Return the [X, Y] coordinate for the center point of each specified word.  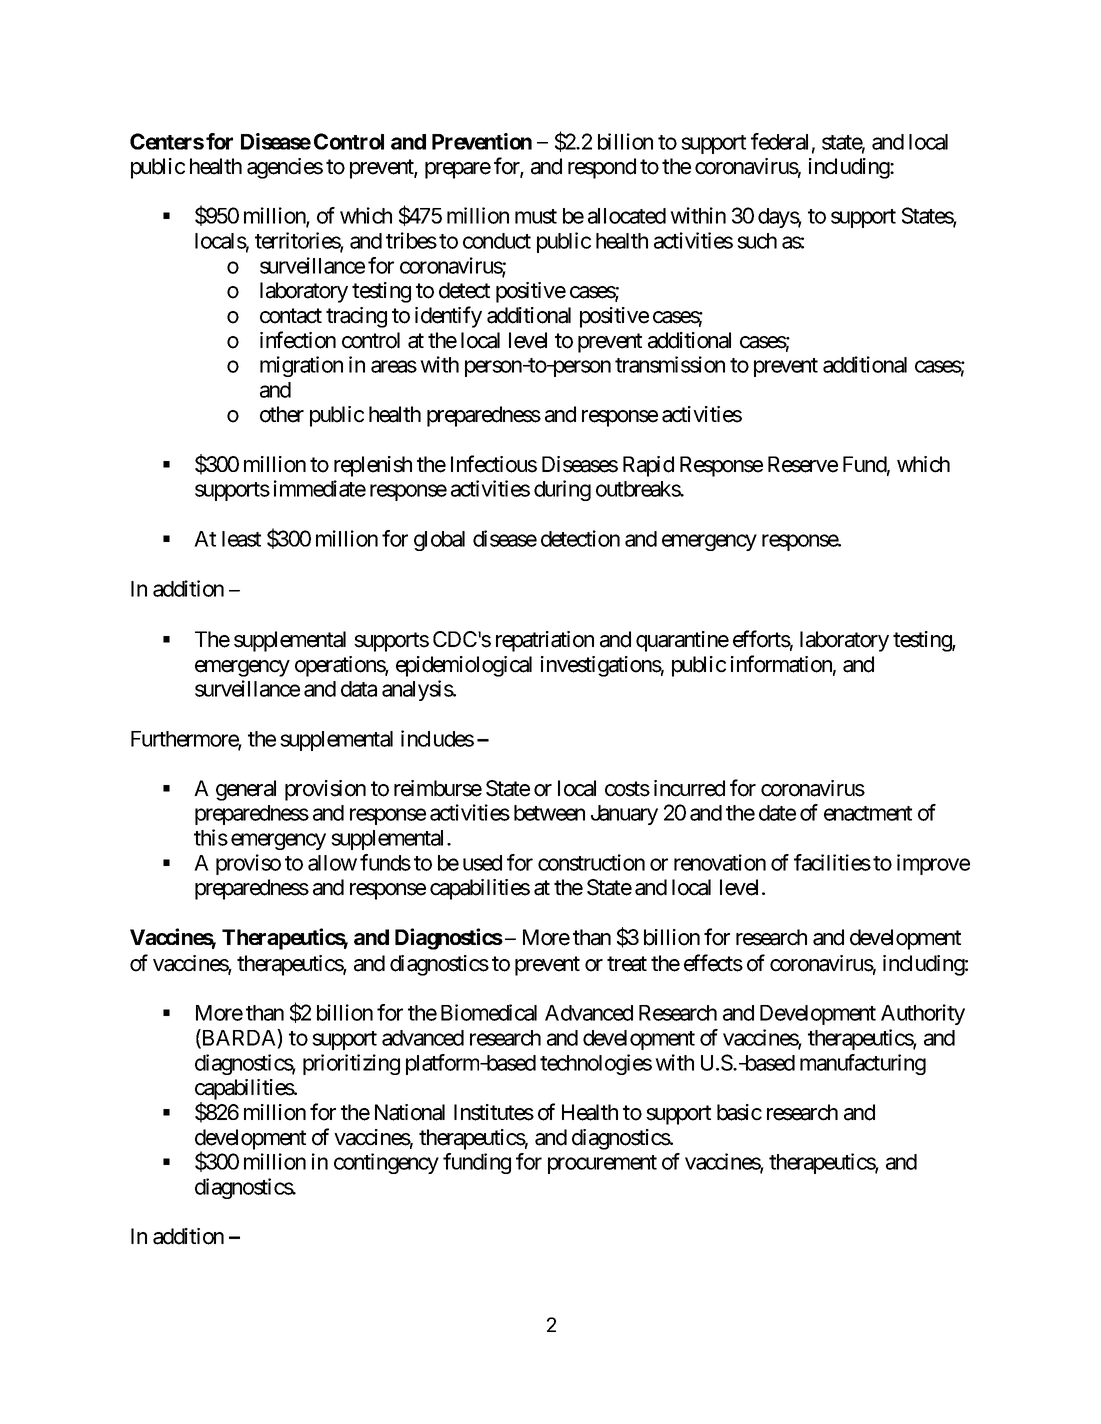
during [562, 490]
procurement [602, 1164]
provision [325, 790]
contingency [386, 1163]
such [757, 241]
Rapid [648, 466]
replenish [373, 466]
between [549, 813]
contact [291, 316]
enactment [868, 813]
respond [602, 168]
